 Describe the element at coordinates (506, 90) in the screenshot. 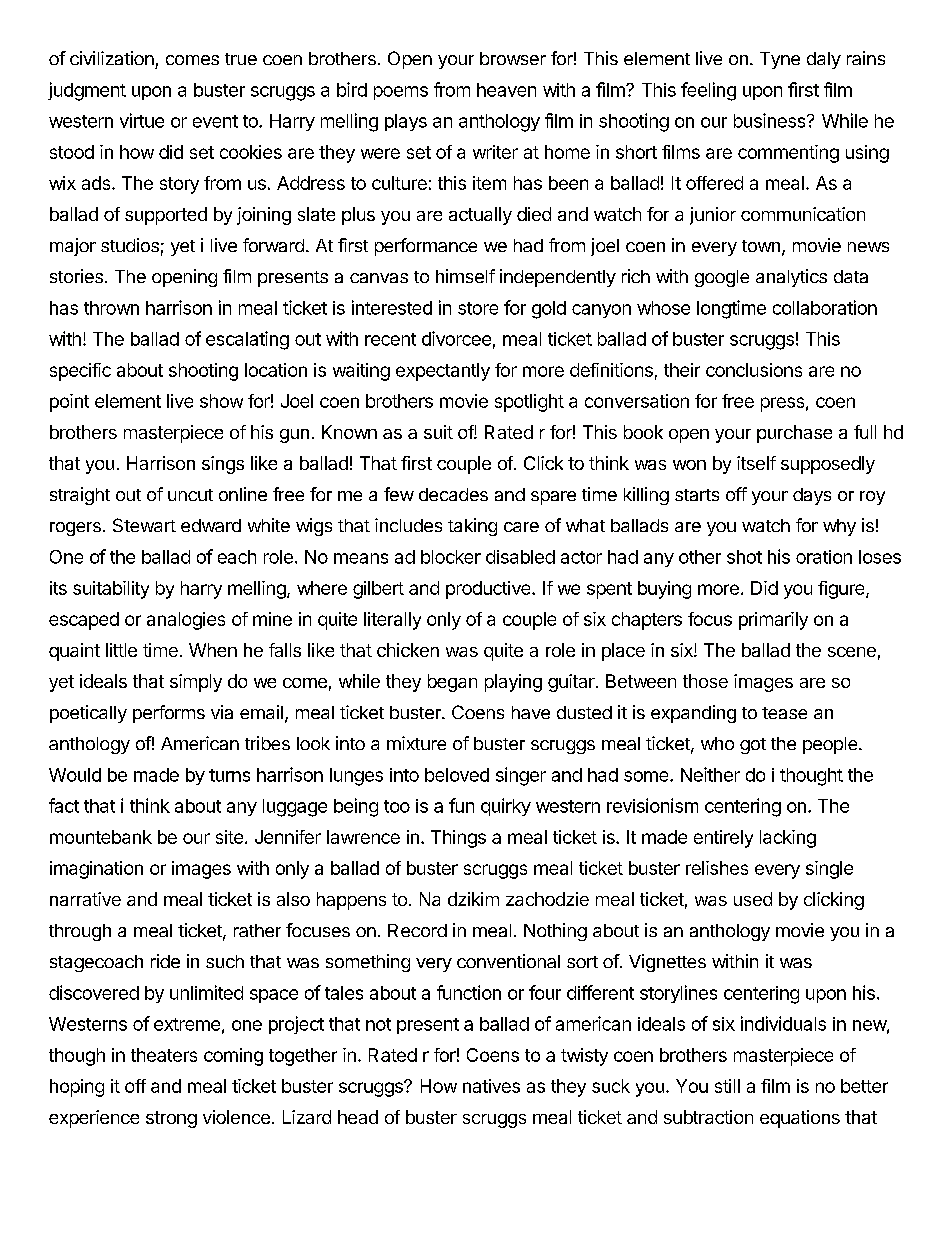

I see `heaven` at that location.
